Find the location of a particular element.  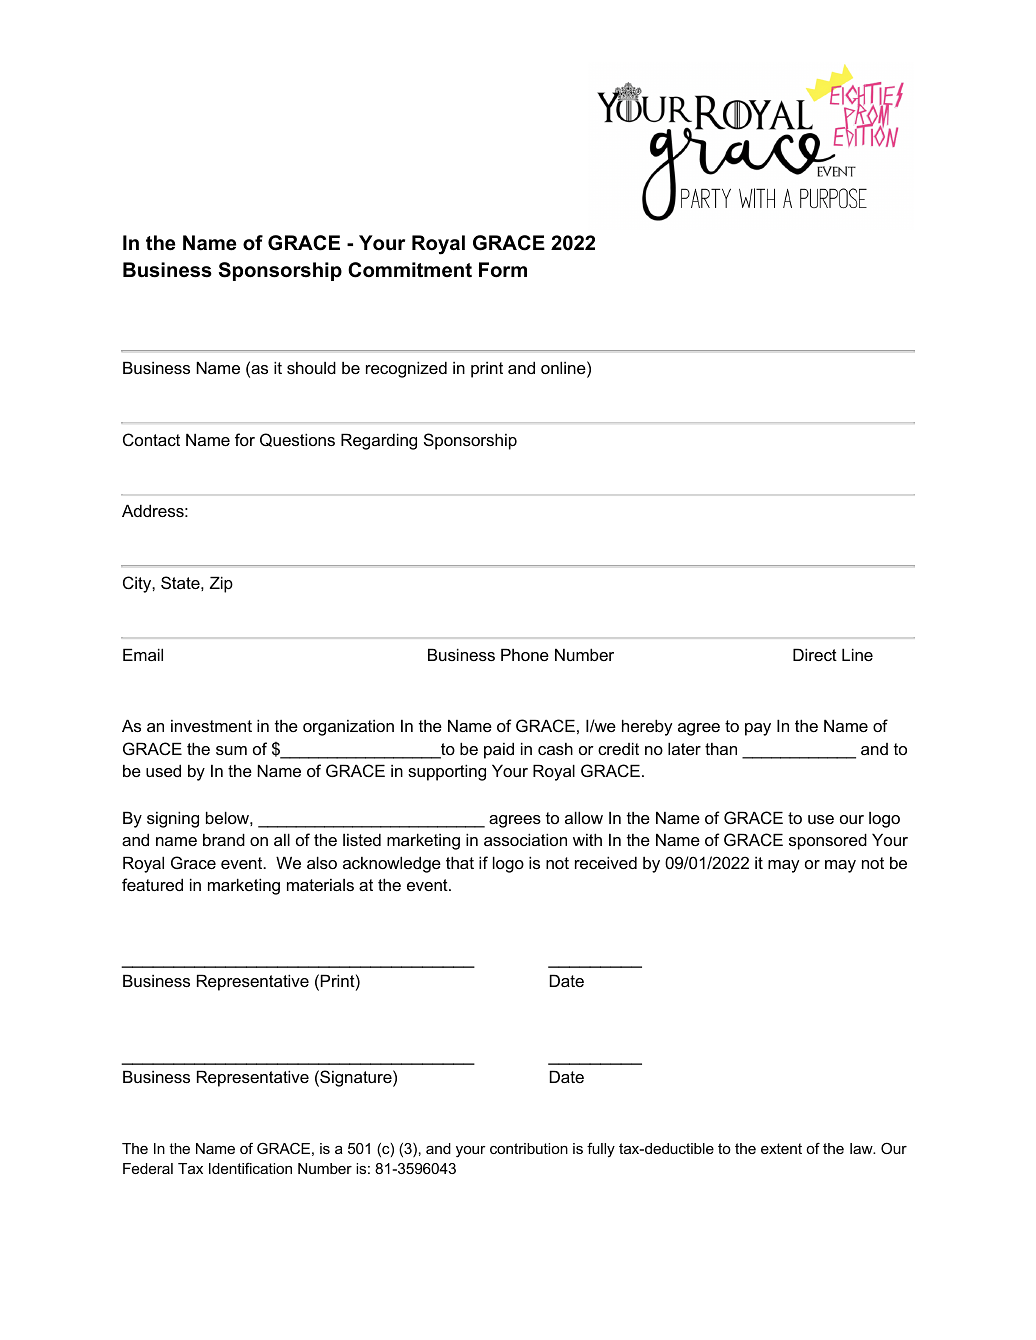

Commitment is located at coordinates (410, 270).
